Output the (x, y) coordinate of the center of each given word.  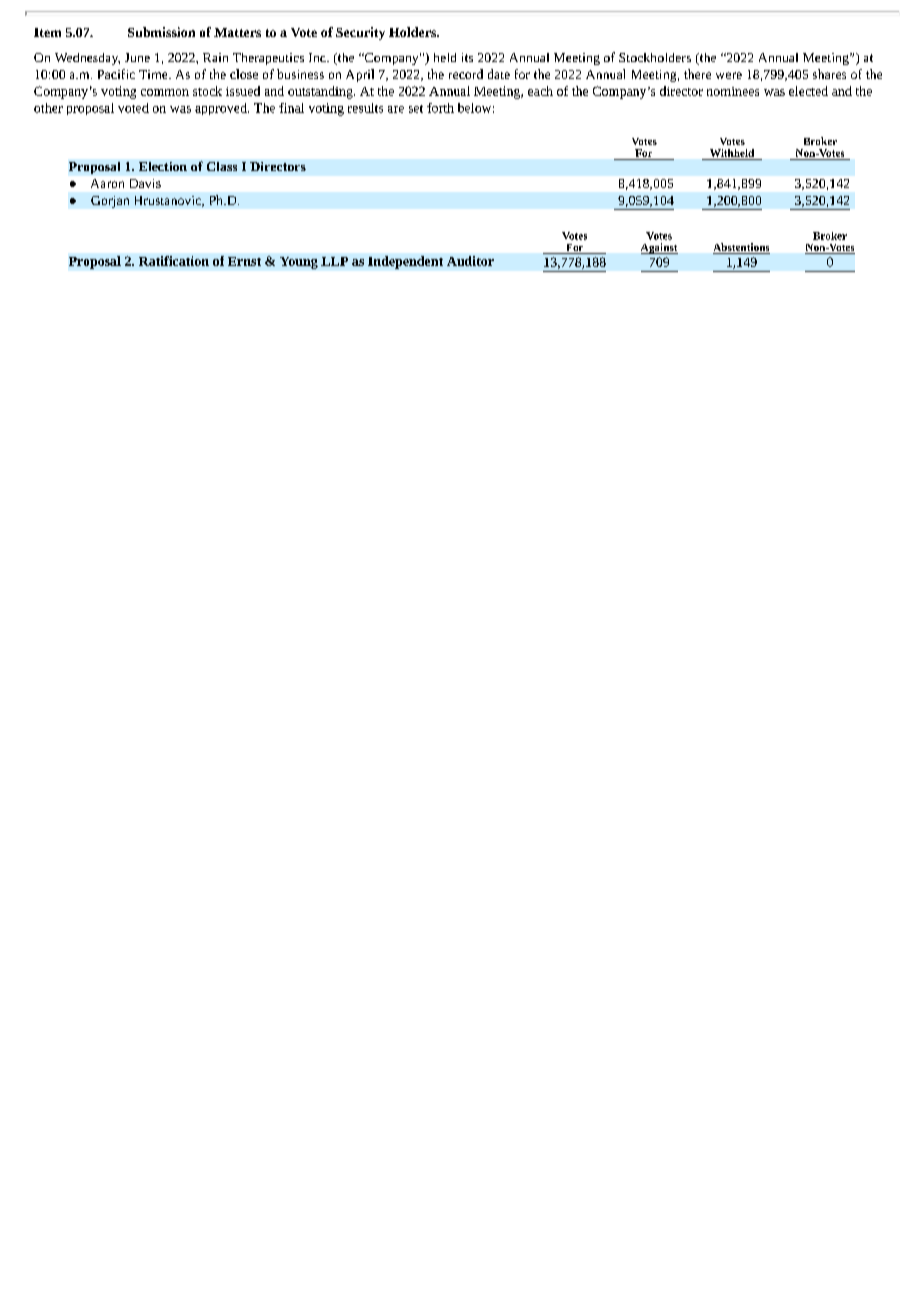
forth (440, 108)
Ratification (174, 261)
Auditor (470, 261)
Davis (145, 183)
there (697, 74)
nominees (733, 91)
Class (222, 166)
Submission (161, 32)
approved (222, 109)
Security (360, 33)
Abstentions (741, 248)
